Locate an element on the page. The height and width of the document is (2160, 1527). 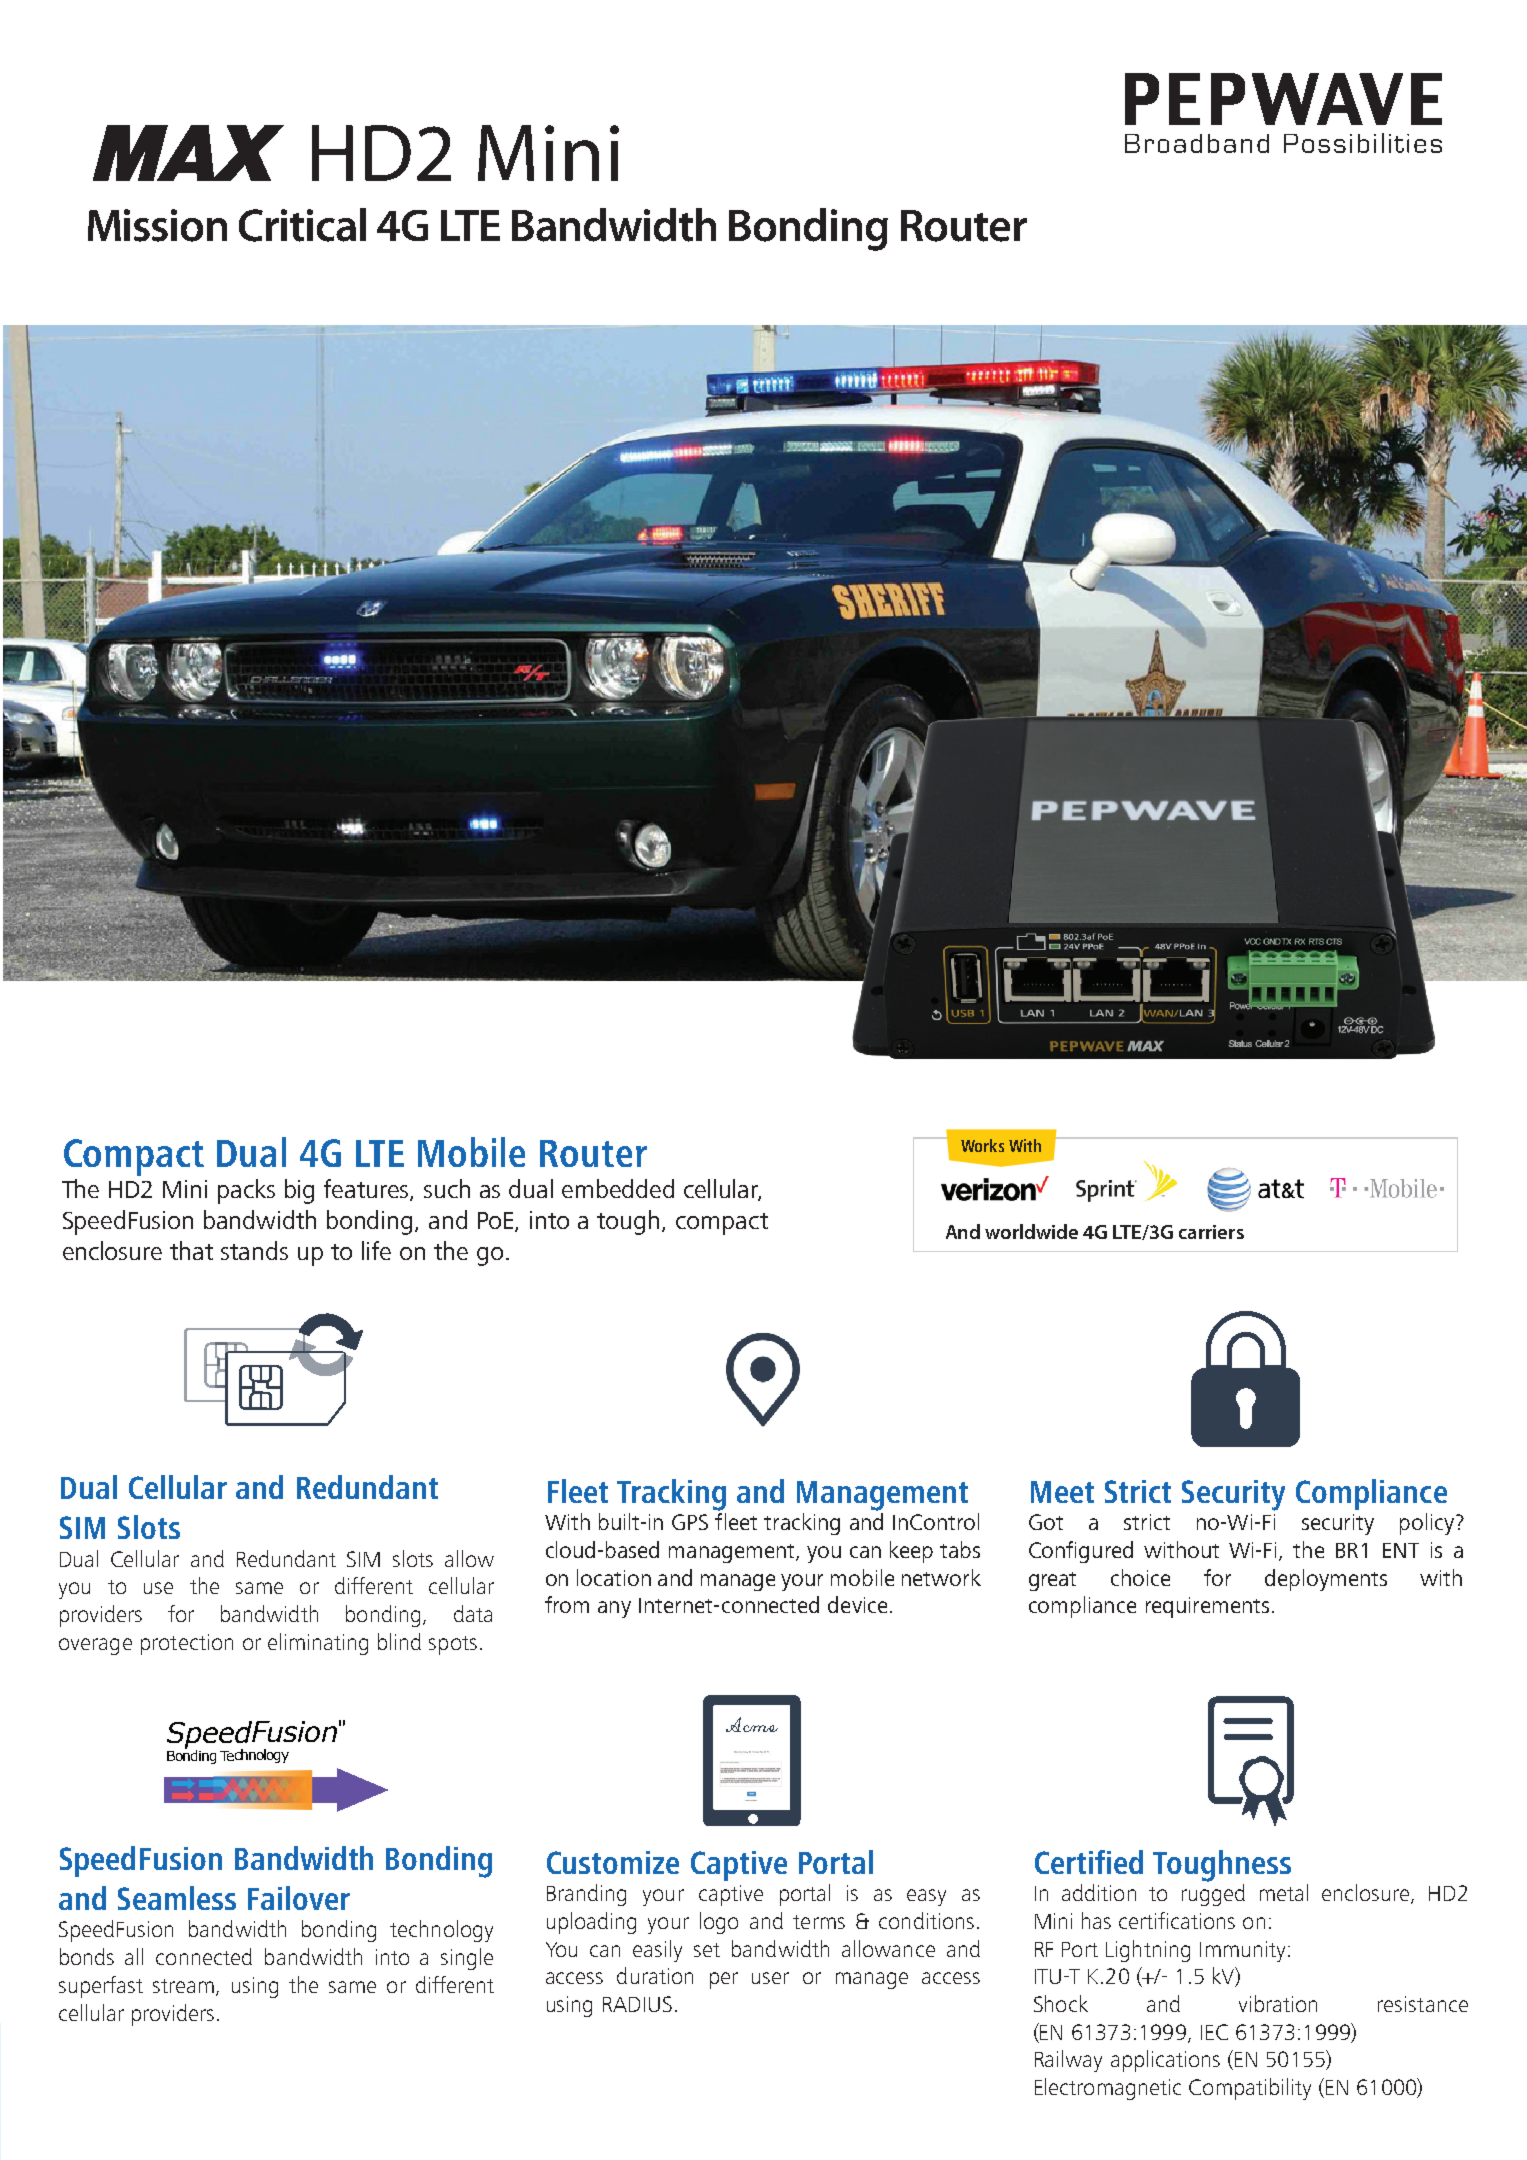
Meet is located at coordinates (1062, 1492).
